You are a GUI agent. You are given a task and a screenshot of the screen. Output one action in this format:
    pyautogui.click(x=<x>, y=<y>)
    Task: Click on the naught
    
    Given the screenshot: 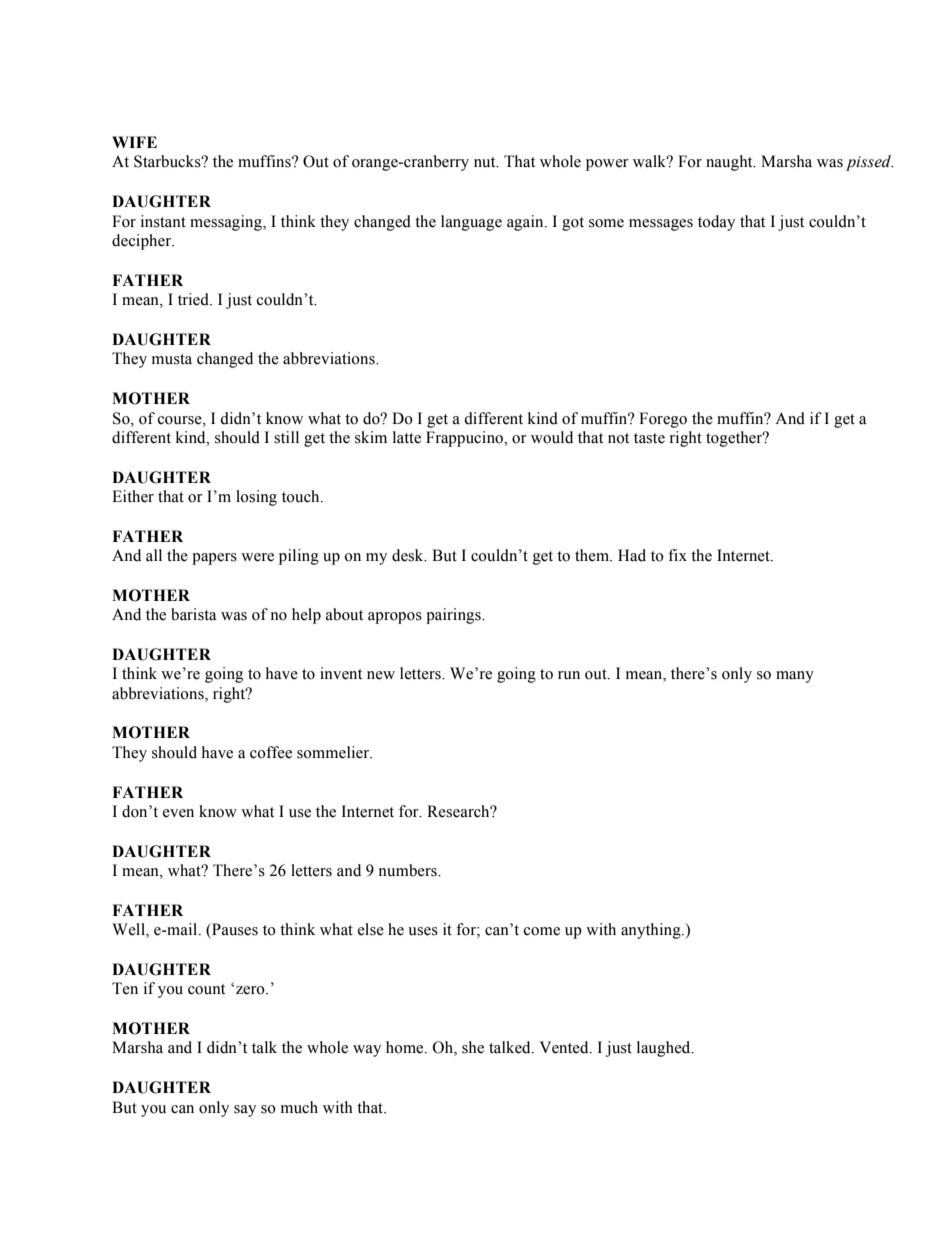 What is the action you would take?
    pyautogui.click(x=730, y=163)
